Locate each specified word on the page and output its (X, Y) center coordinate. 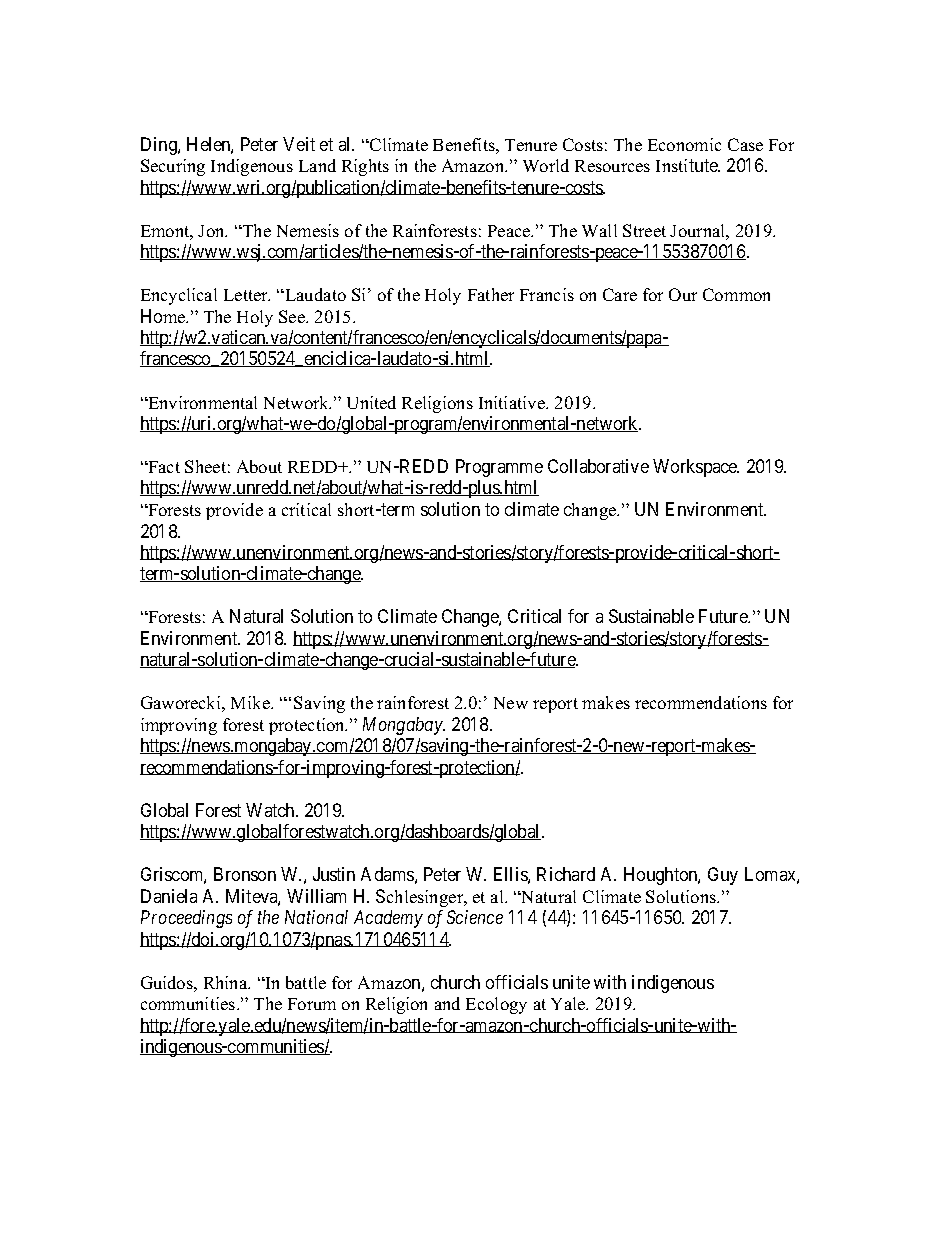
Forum (312, 1004)
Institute (688, 165)
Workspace (696, 468)
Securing (173, 167)
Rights (365, 167)
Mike (251, 702)
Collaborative (598, 466)
